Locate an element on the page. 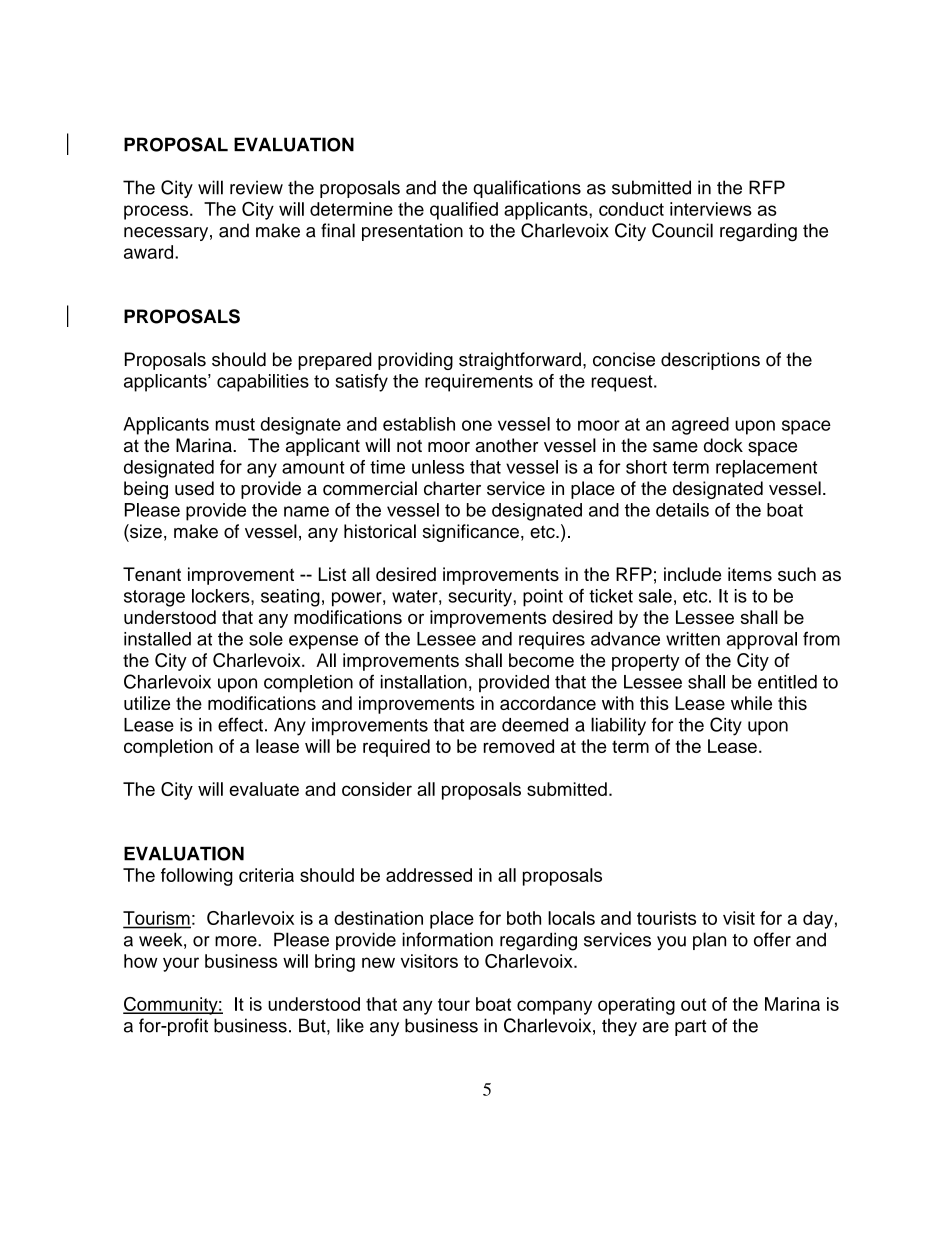 The height and width of the page is (1233, 952). interviews is located at coordinates (711, 209).
